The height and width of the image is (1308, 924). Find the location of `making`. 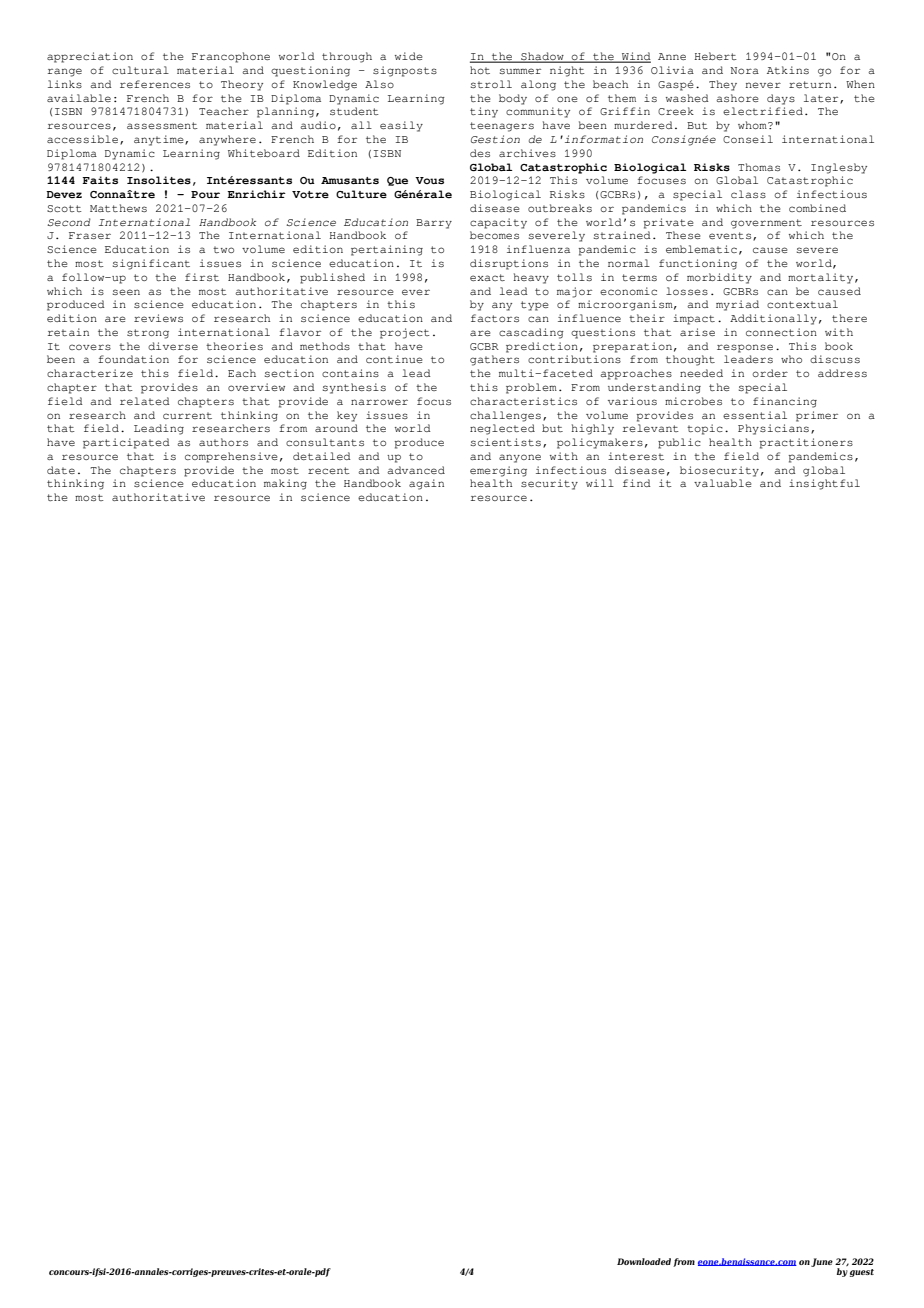

making is located at coordinates (285, 484).
